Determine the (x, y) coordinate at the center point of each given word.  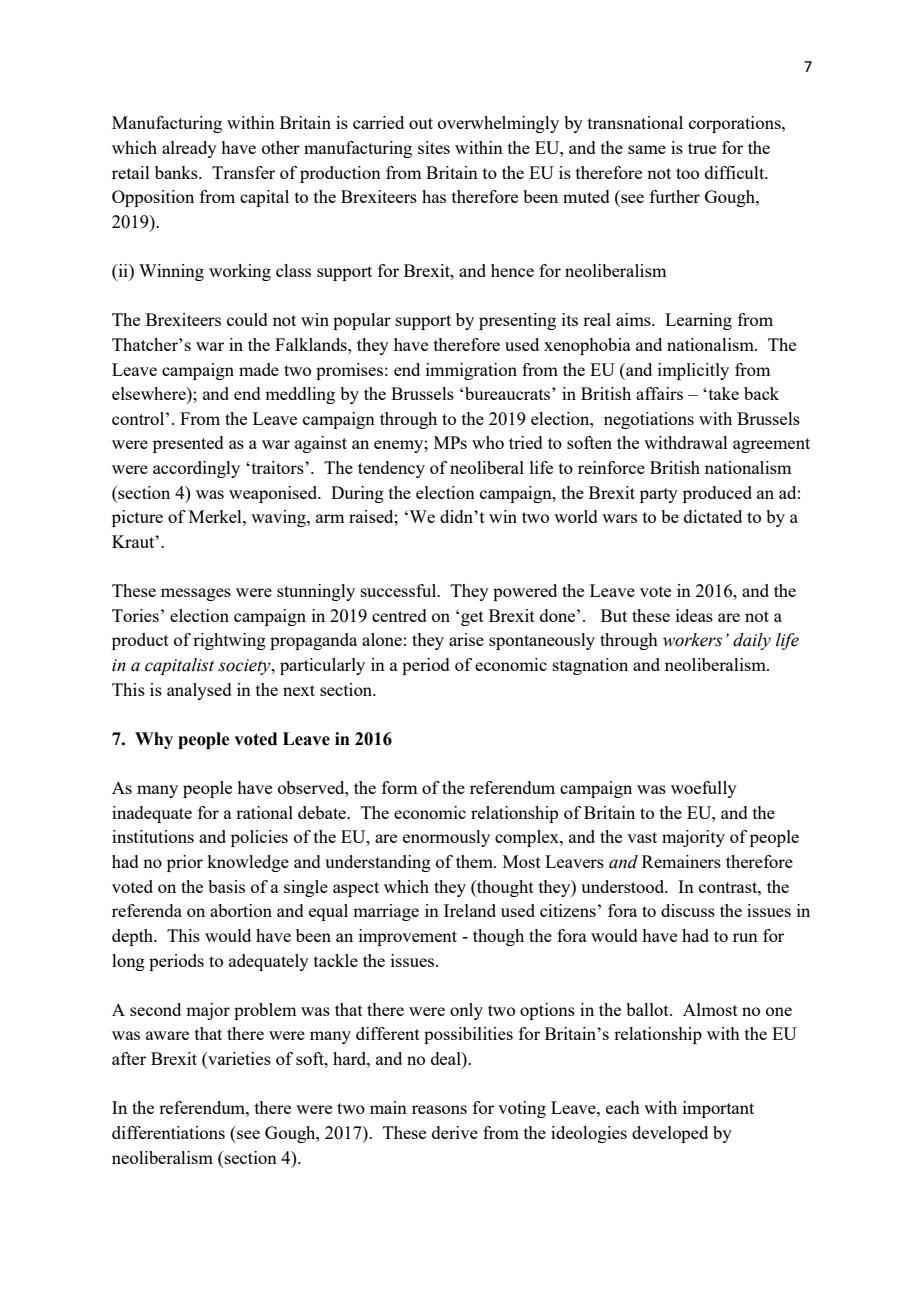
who (488, 442)
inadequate (152, 814)
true (702, 148)
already (189, 149)
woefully (704, 789)
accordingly (196, 469)
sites (434, 147)
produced (717, 494)
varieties (238, 1060)
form (399, 787)
